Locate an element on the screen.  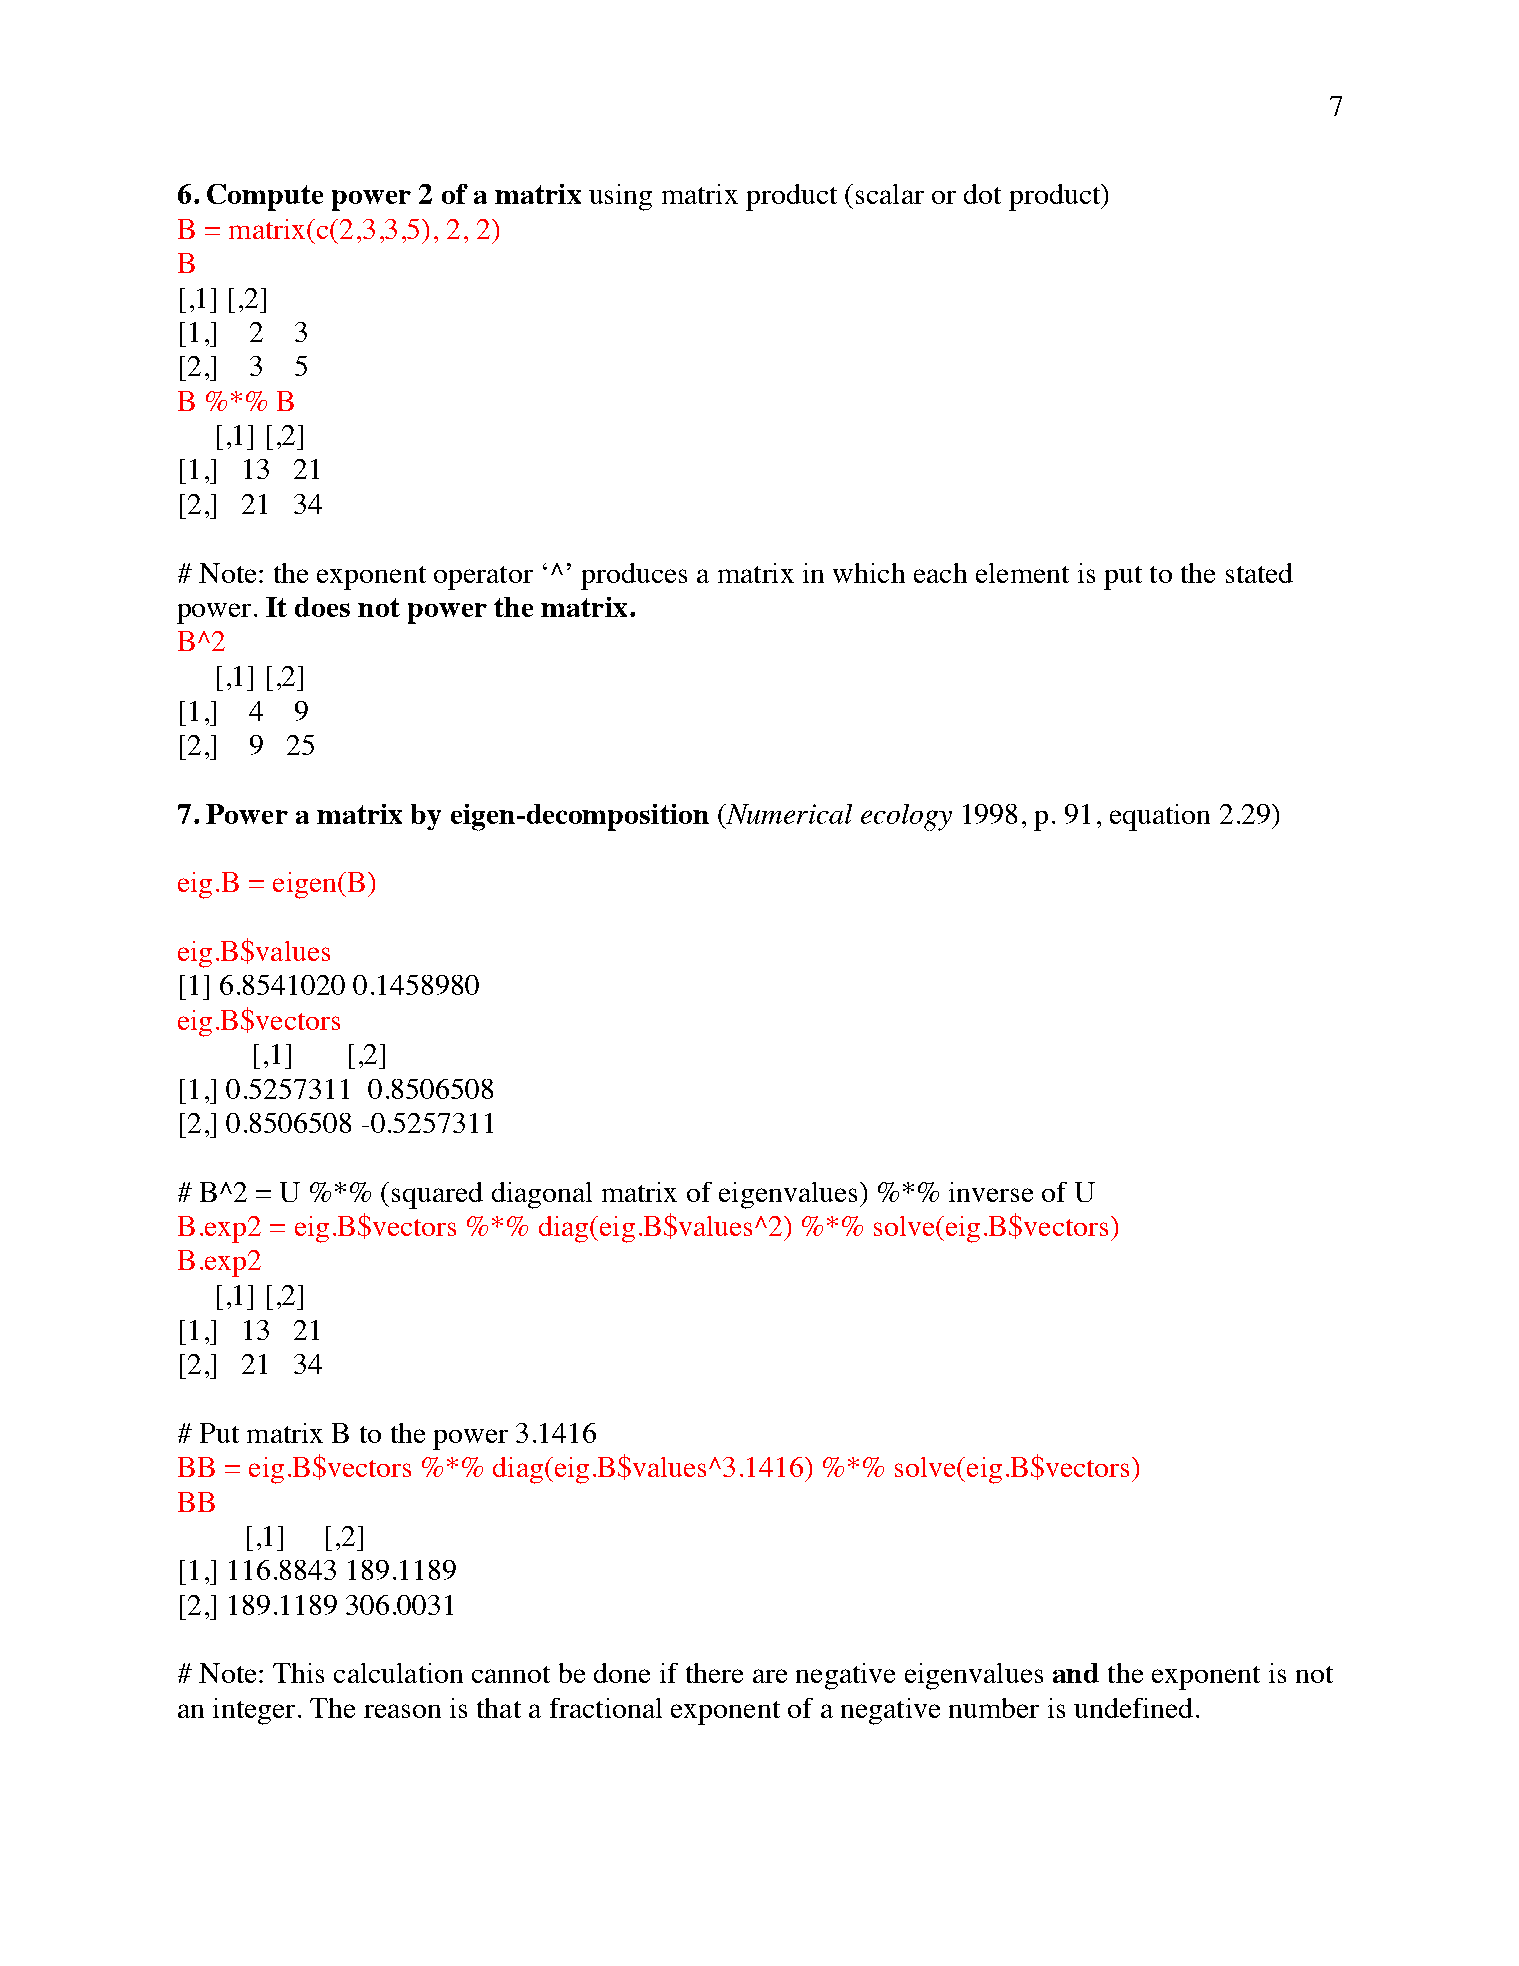
ecology is located at coordinates (906, 817).
